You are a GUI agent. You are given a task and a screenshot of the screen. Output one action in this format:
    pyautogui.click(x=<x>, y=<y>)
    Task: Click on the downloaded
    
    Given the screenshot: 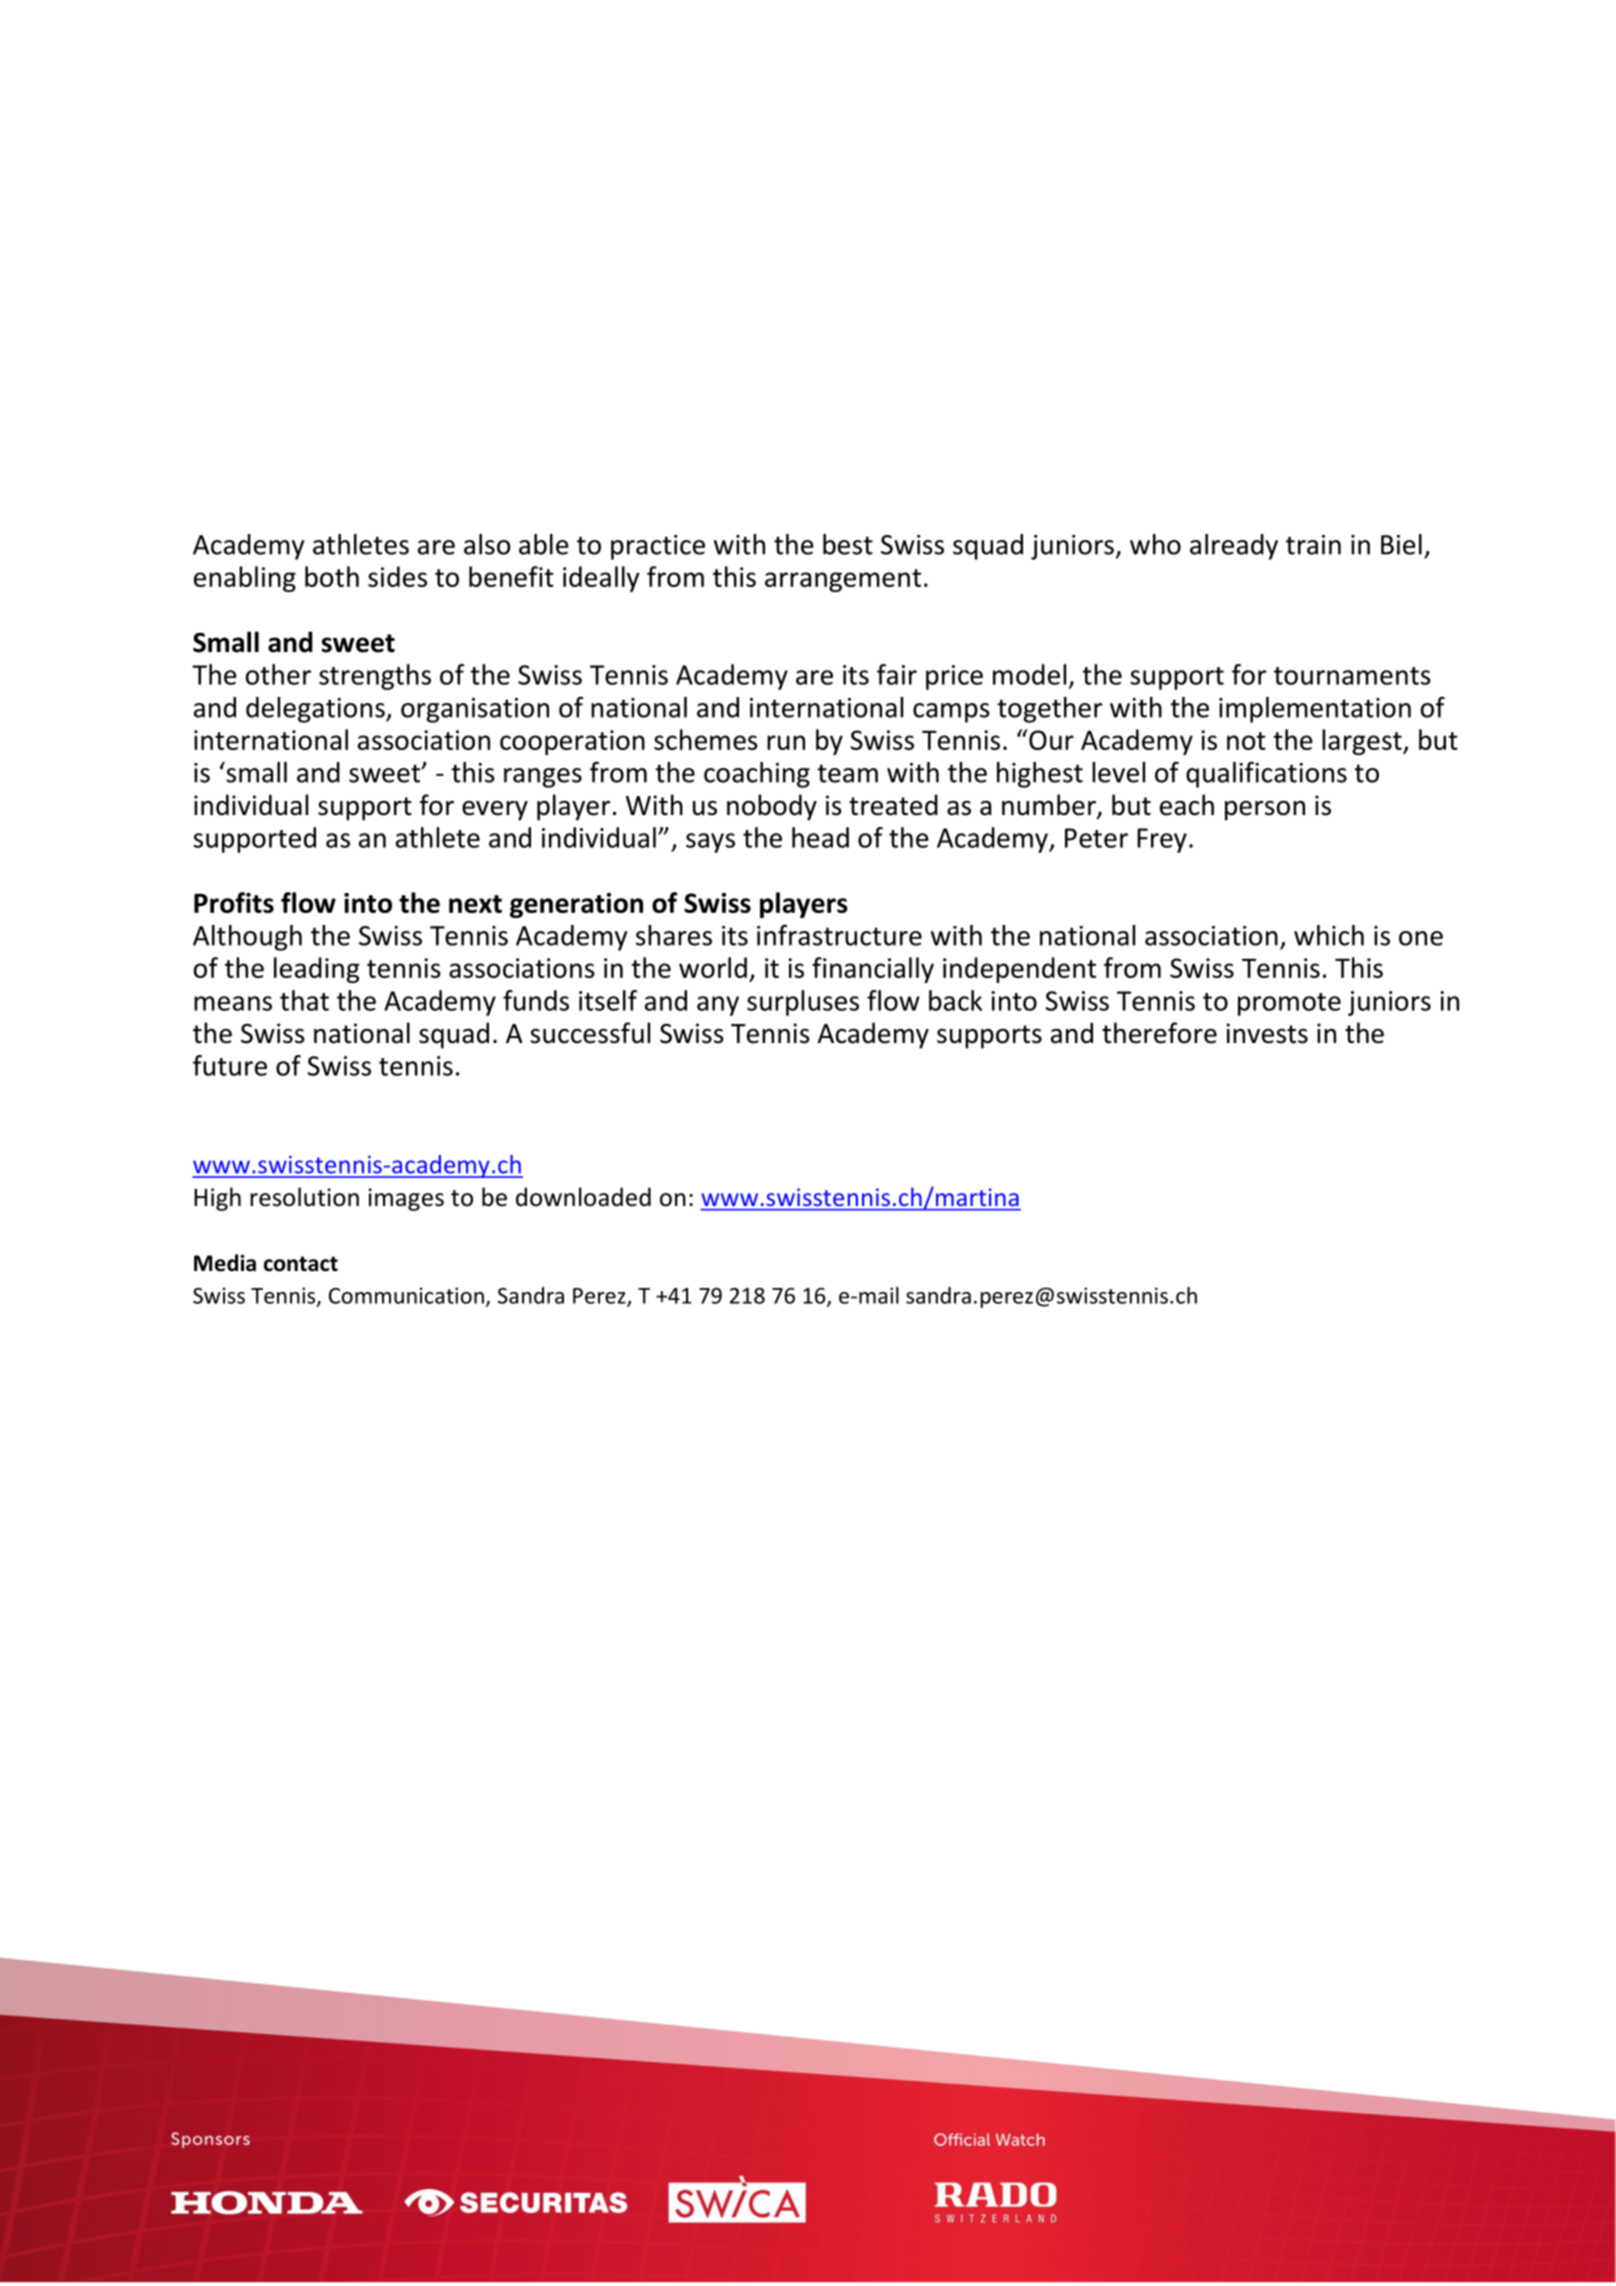 What is the action you would take?
    pyautogui.click(x=583, y=1197)
